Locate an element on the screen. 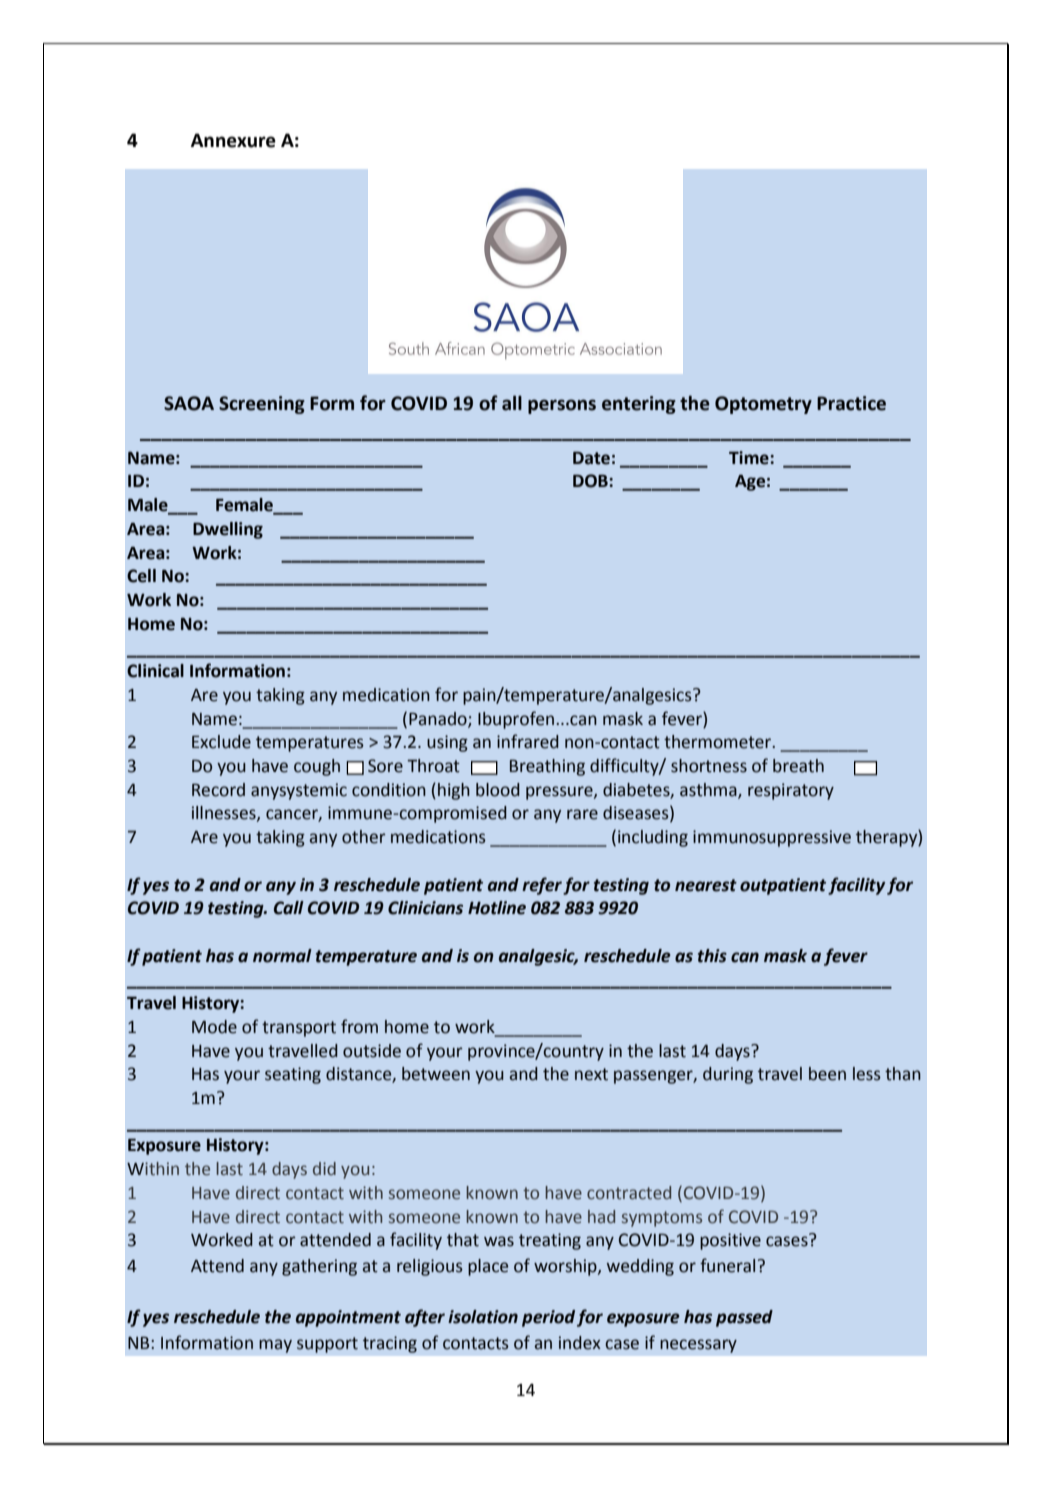  refer is located at coordinates (542, 886).
